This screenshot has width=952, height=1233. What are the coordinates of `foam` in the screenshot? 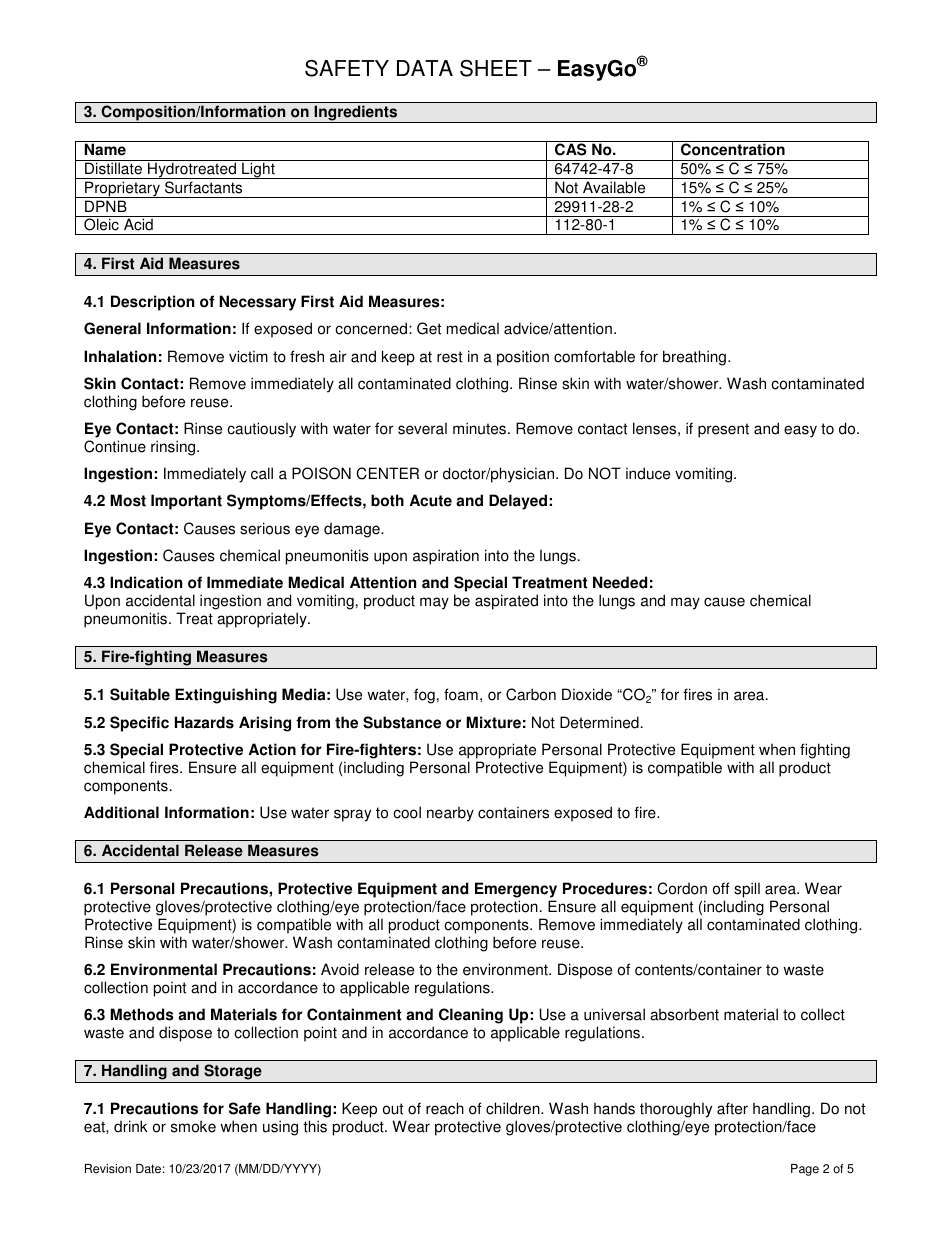 It's located at (461, 694).
